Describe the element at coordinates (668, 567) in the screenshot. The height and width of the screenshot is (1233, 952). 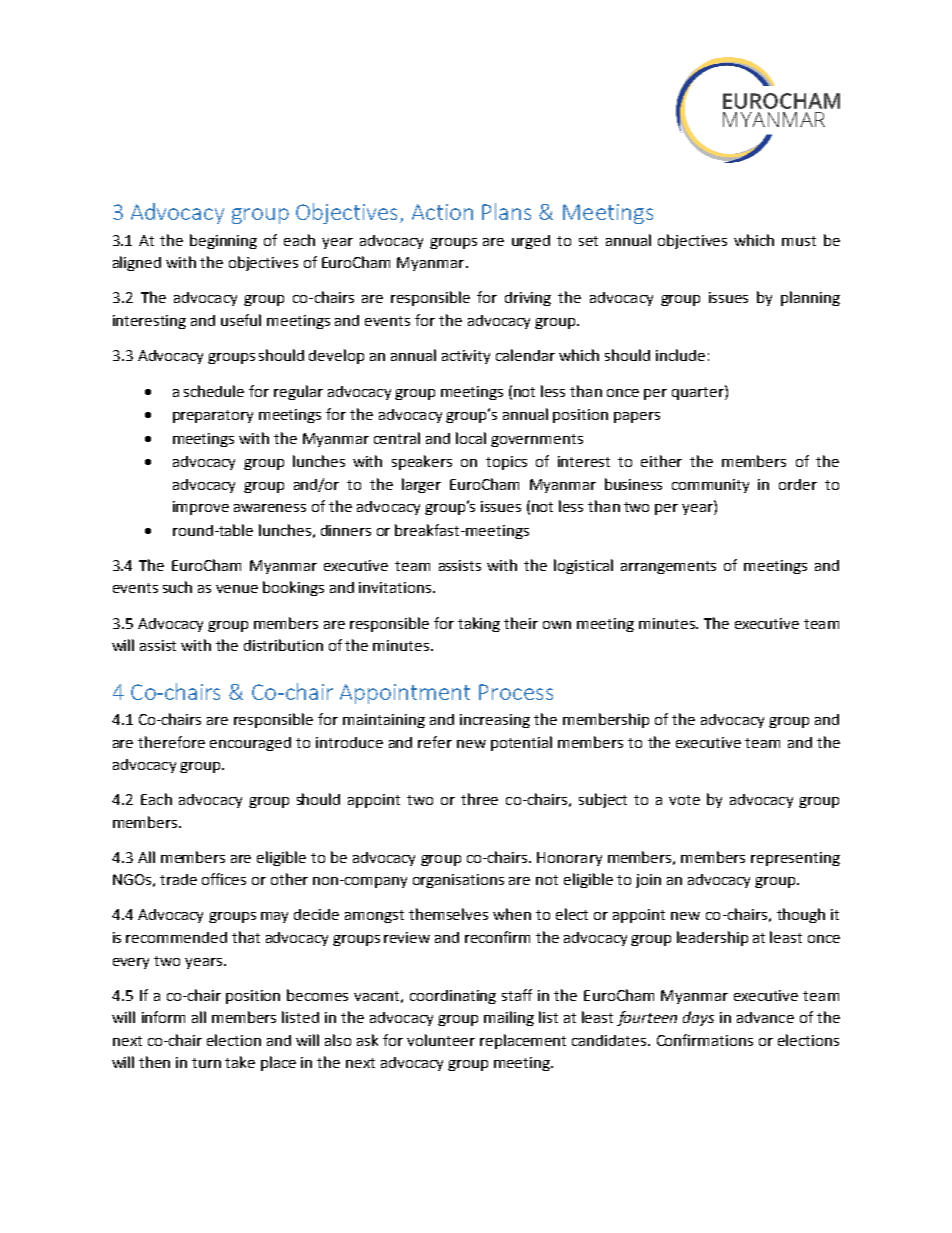
I see `arrangements` at that location.
